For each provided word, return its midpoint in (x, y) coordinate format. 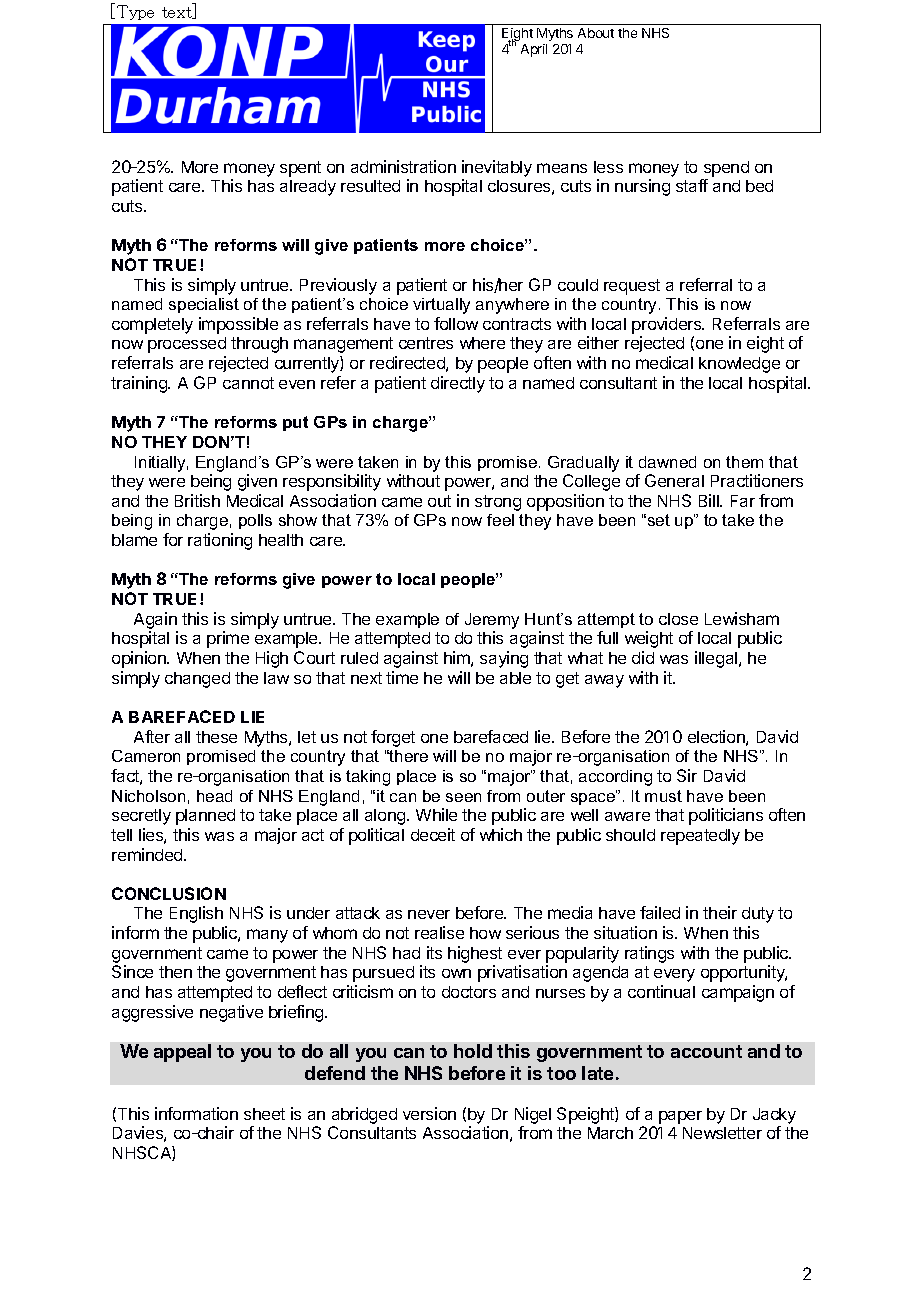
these (216, 737)
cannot (248, 383)
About (596, 33)
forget (393, 738)
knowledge (739, 365)
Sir (687, 775)
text (178, 13)
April (534, 50)
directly (458, 384)
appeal (182, 1053)
